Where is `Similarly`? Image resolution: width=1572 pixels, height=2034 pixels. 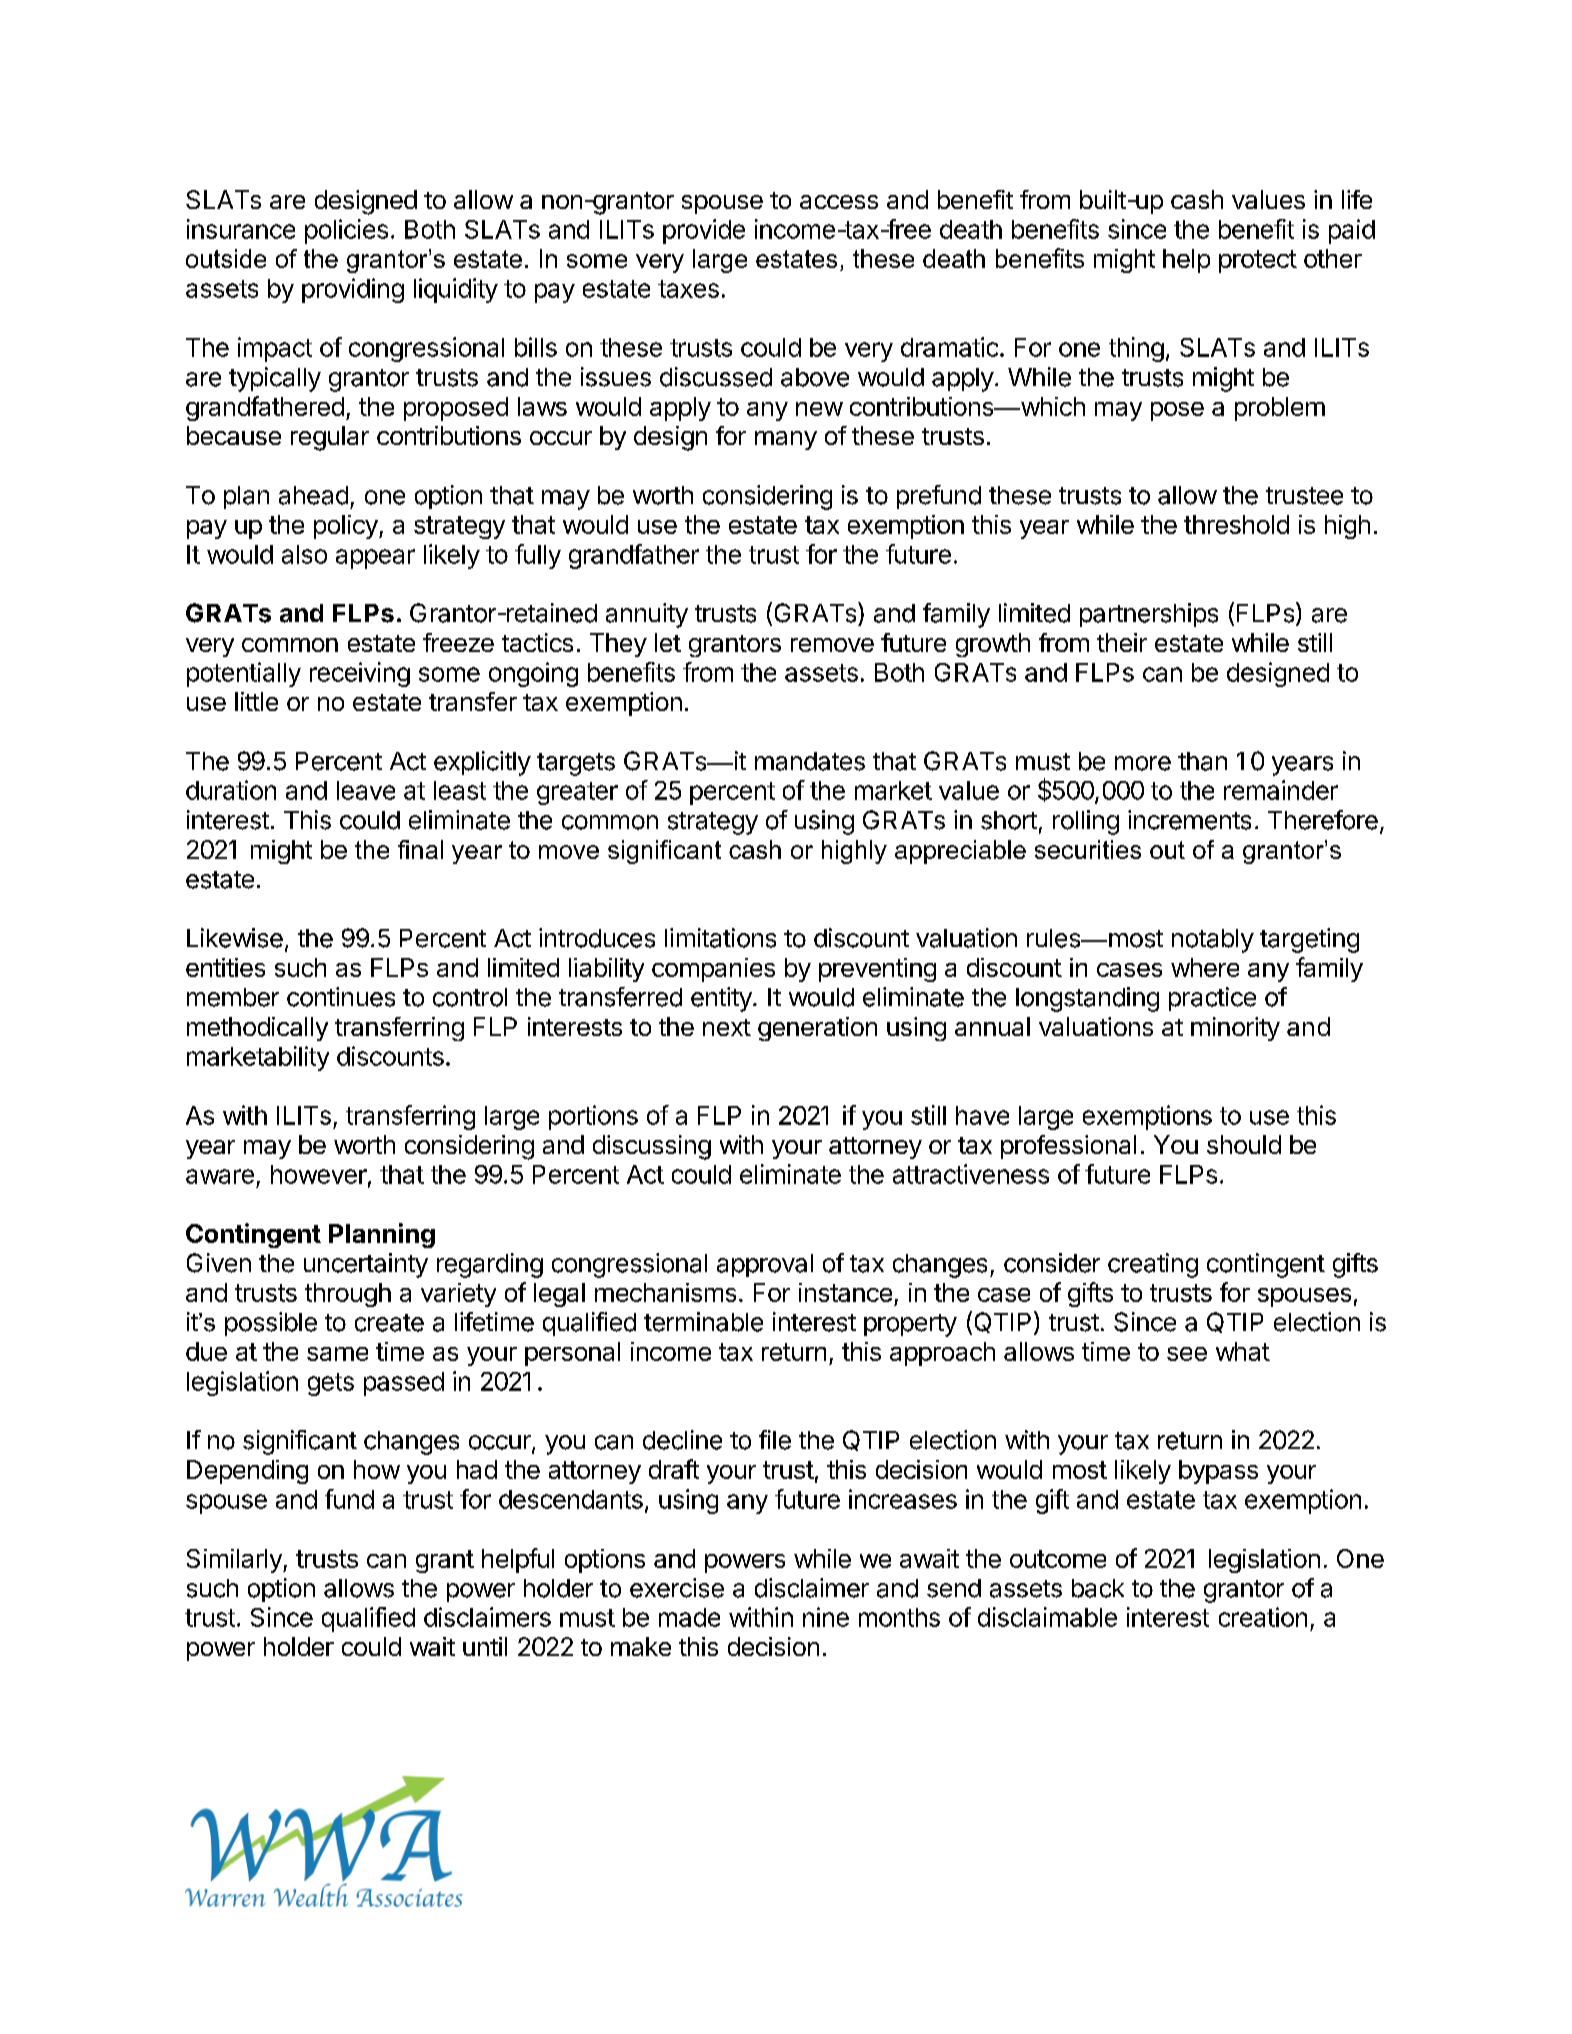
Similarly is located at coordinates (235, 1561).
